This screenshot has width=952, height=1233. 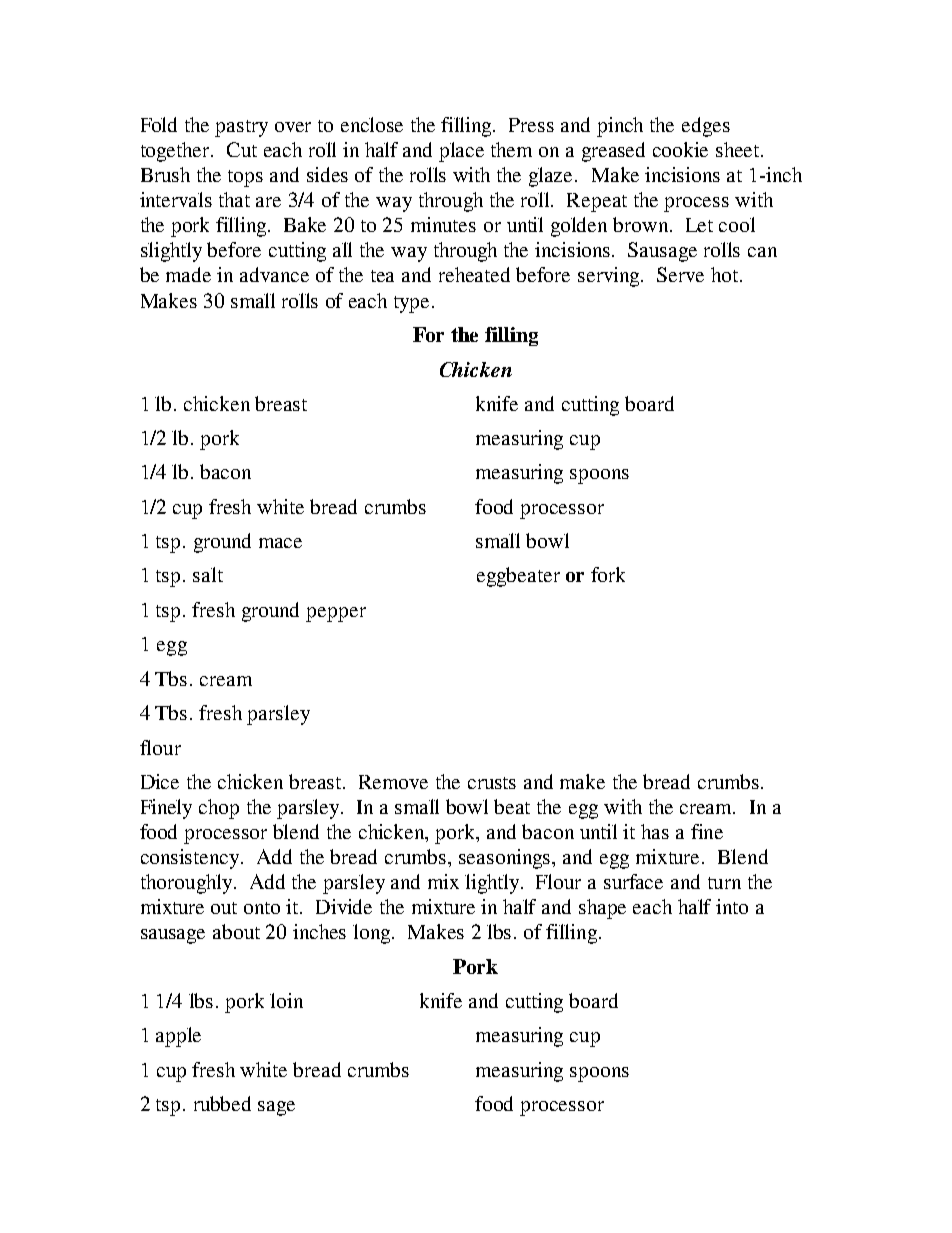 What do you see at coordinates (241, 128) in the screenshot?
I see `pastry` at bounding box center [241, 128].
